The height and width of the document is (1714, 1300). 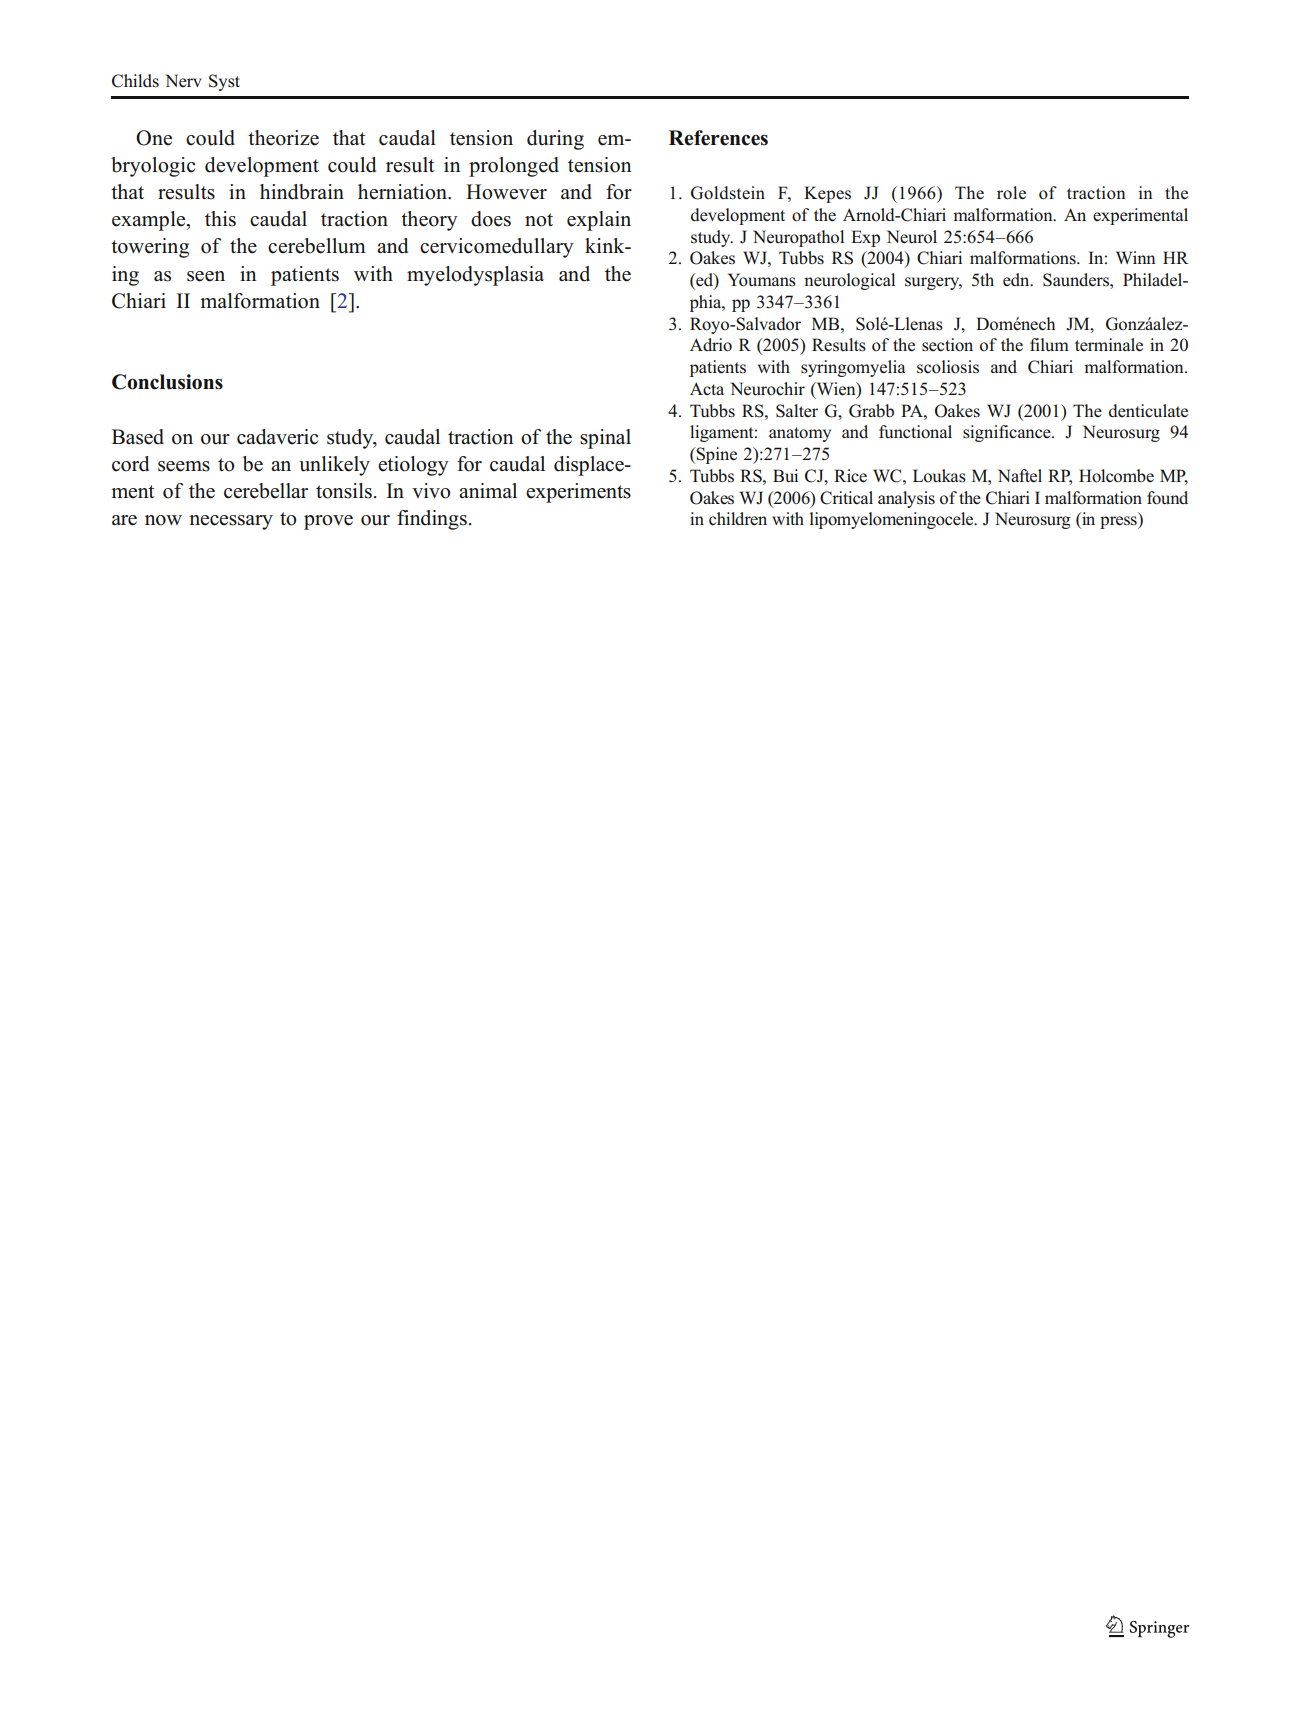 I want to click on References, so click(x=718, y=138).
